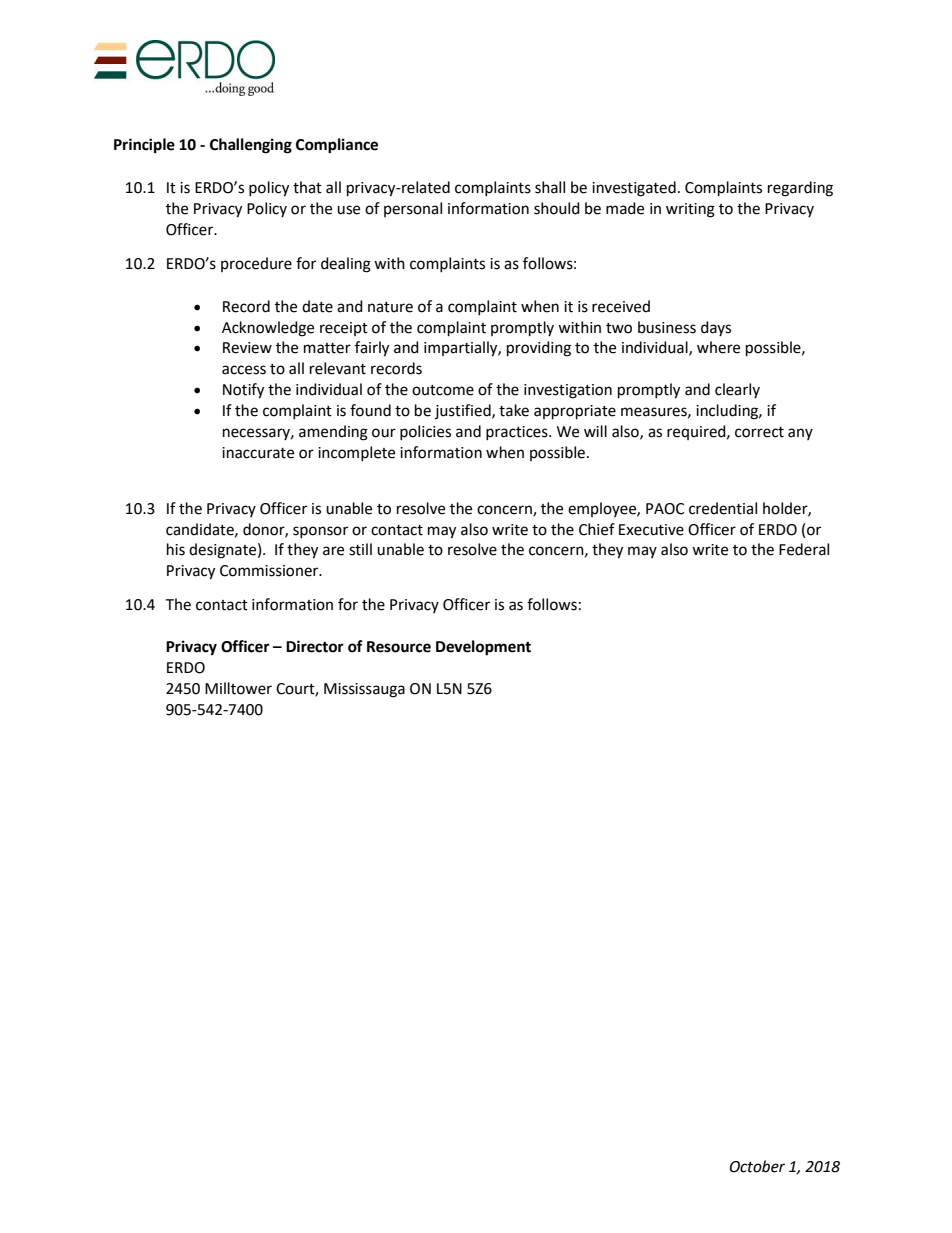  I want to click on Director, so click(315, 646).
